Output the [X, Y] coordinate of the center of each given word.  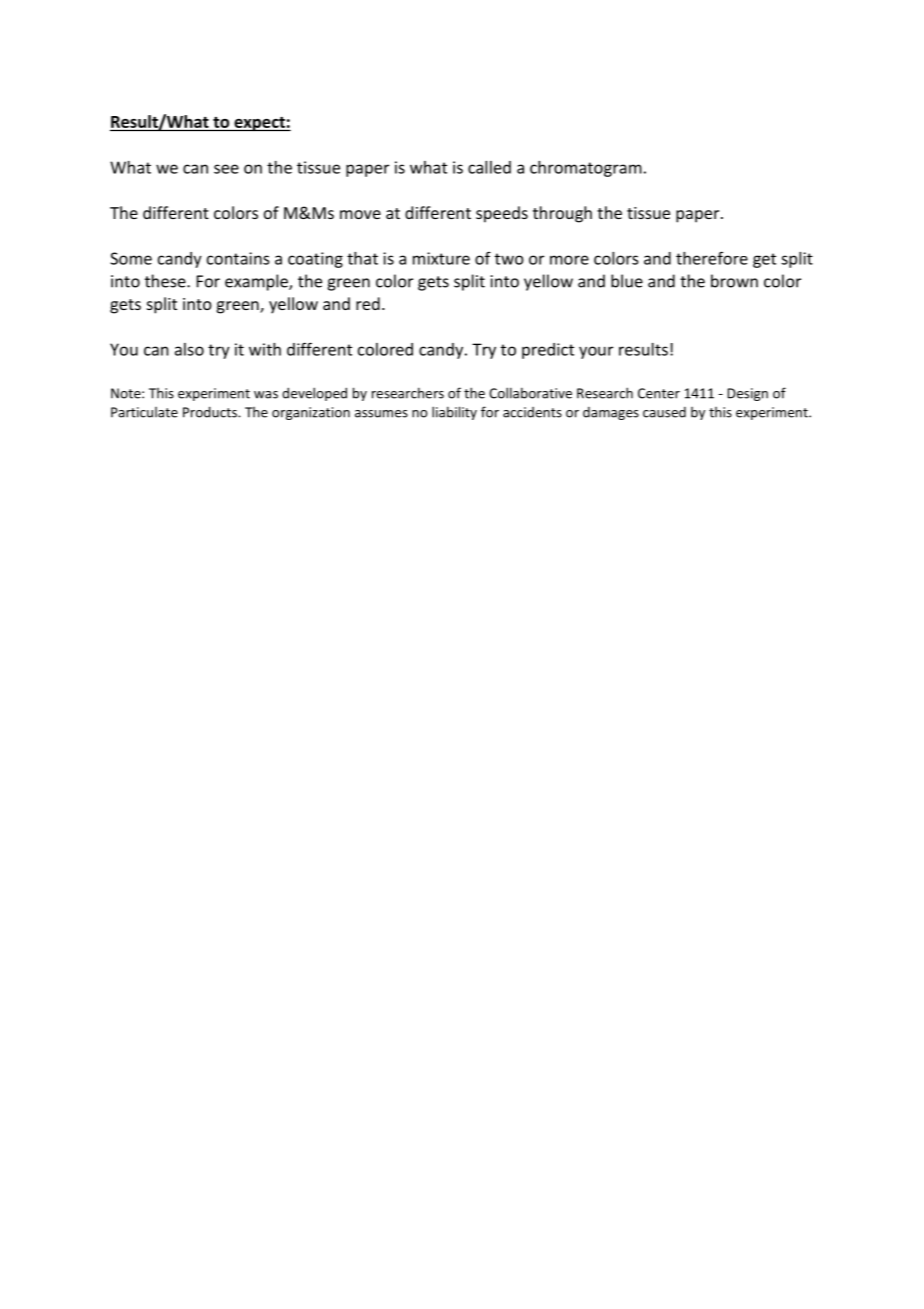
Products [211, 412]
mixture [441, 258]
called [489, 167]
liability [454, 413]
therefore [712, 258]
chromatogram [586, 169]
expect [259, 124]
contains [238, 258]
